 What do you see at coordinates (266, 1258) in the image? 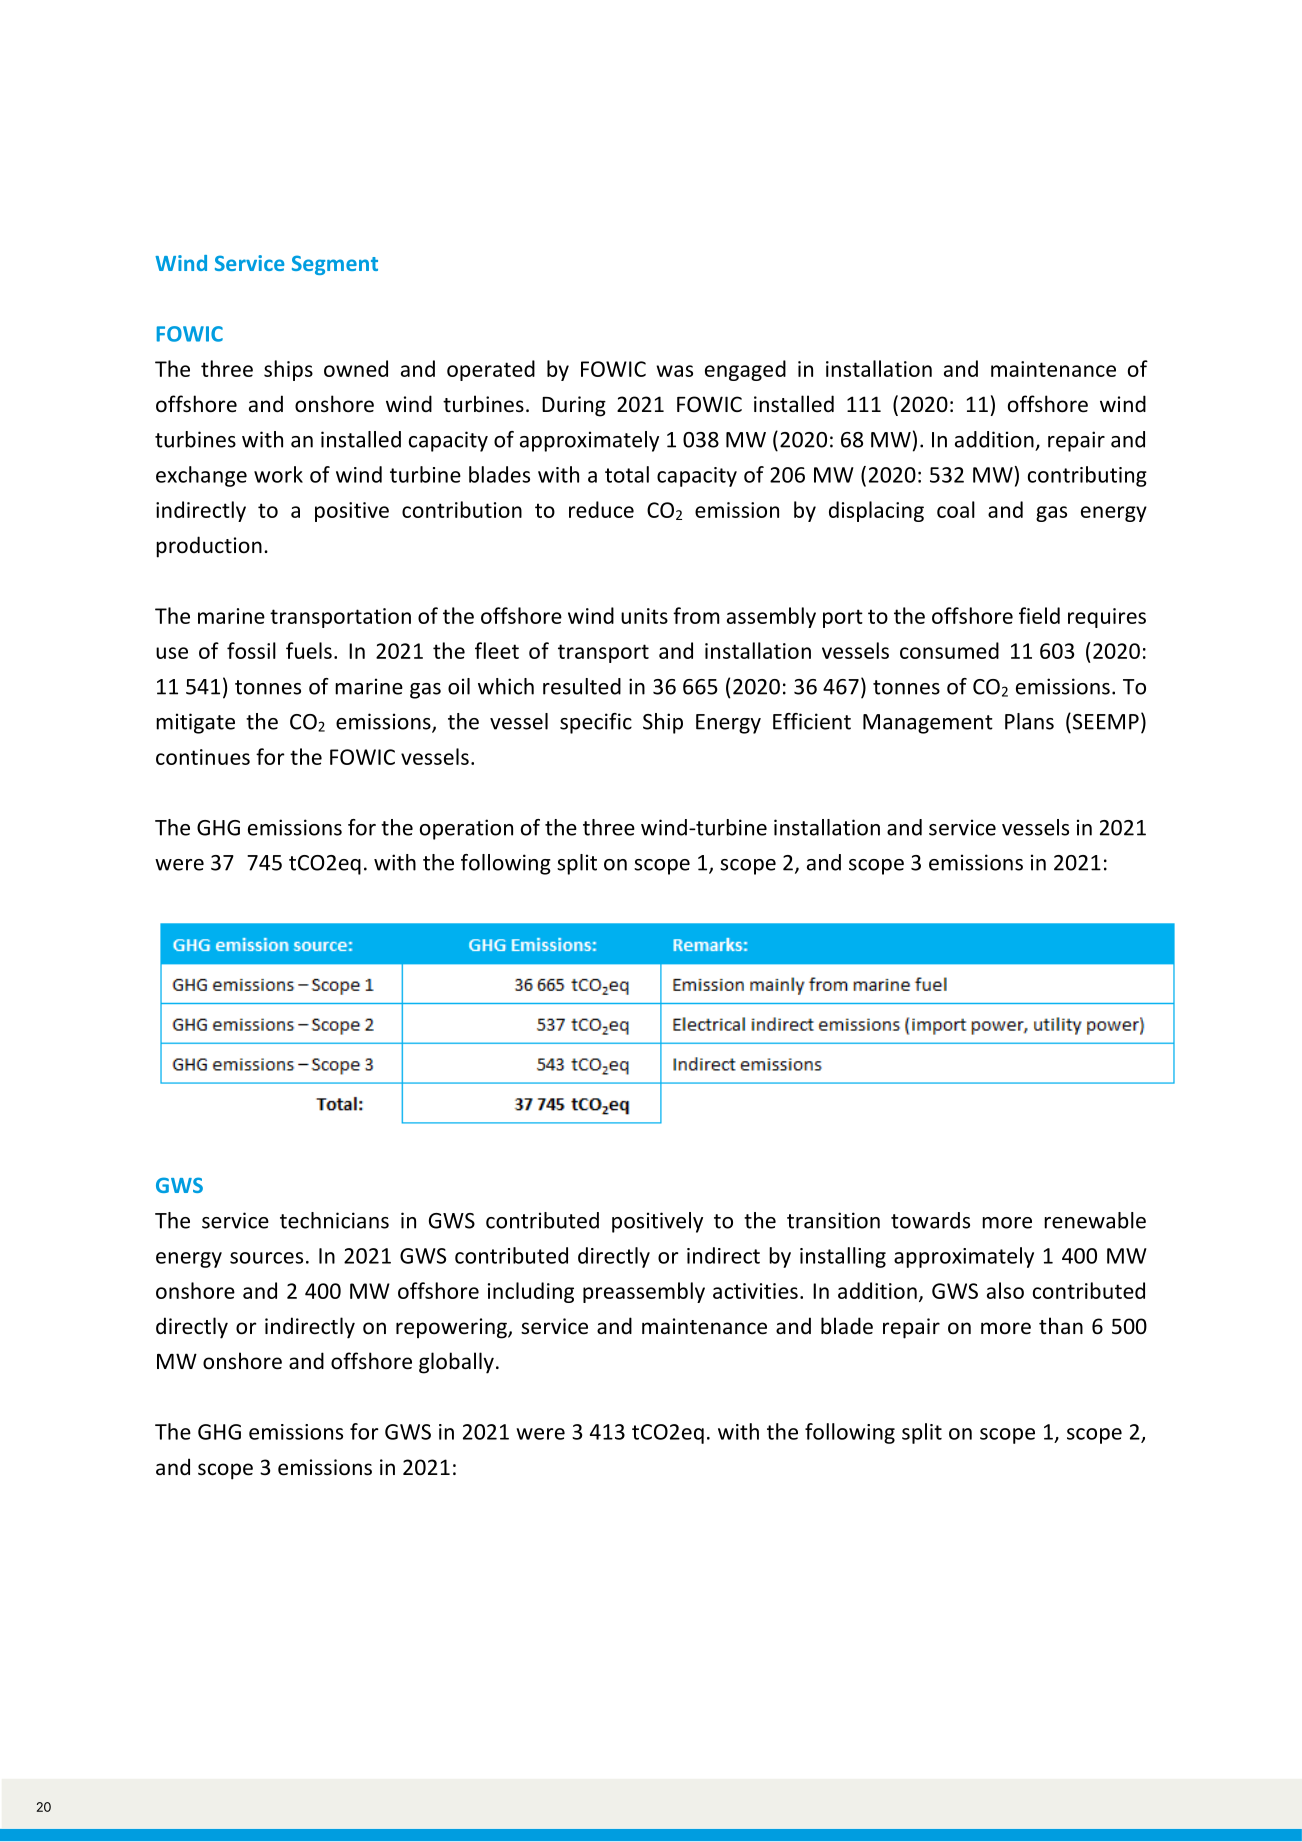
I see `sources` at bounding box center [266, 1258].
